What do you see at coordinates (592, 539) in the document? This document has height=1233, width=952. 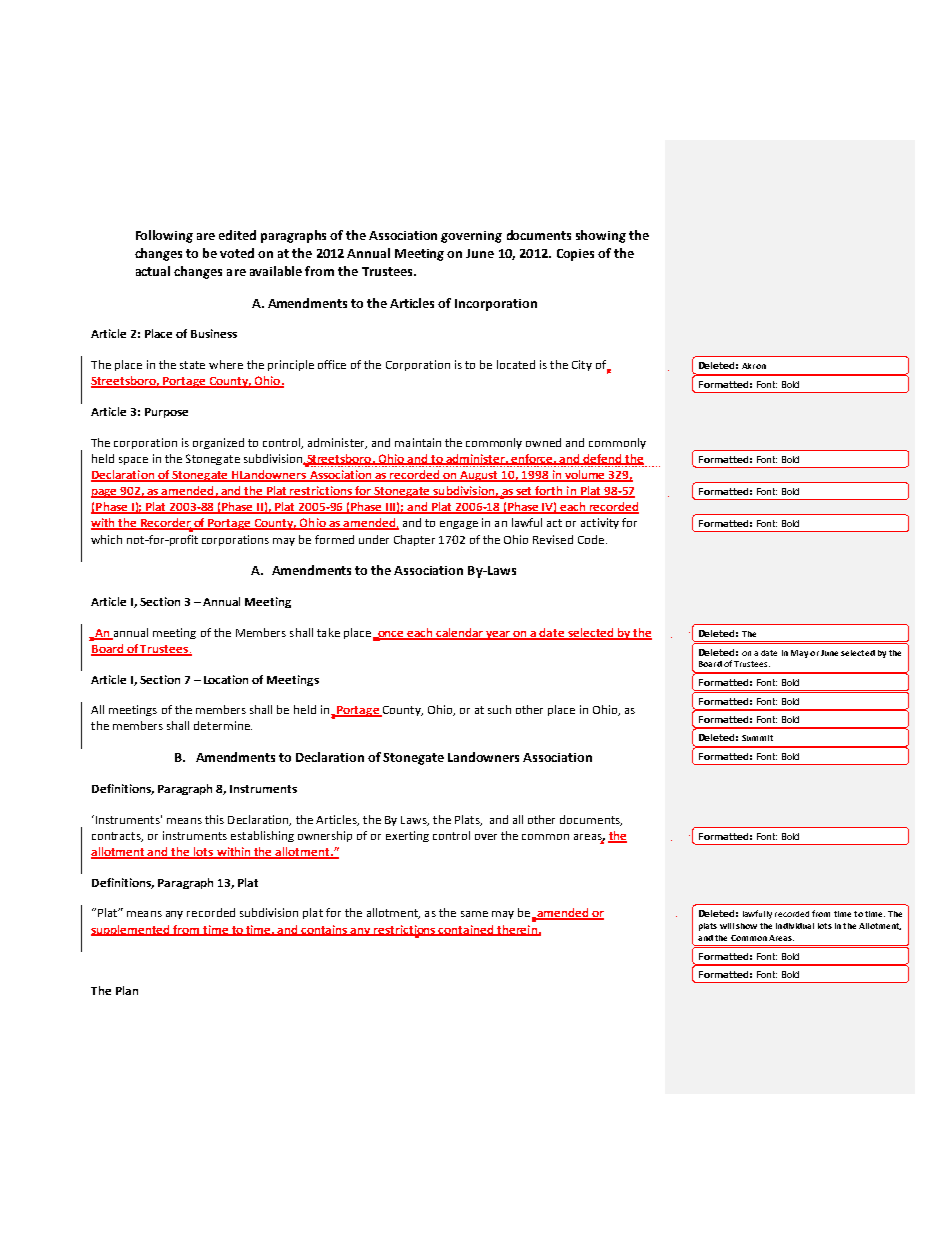 I see `Code` at bounding box center [592, 539].
